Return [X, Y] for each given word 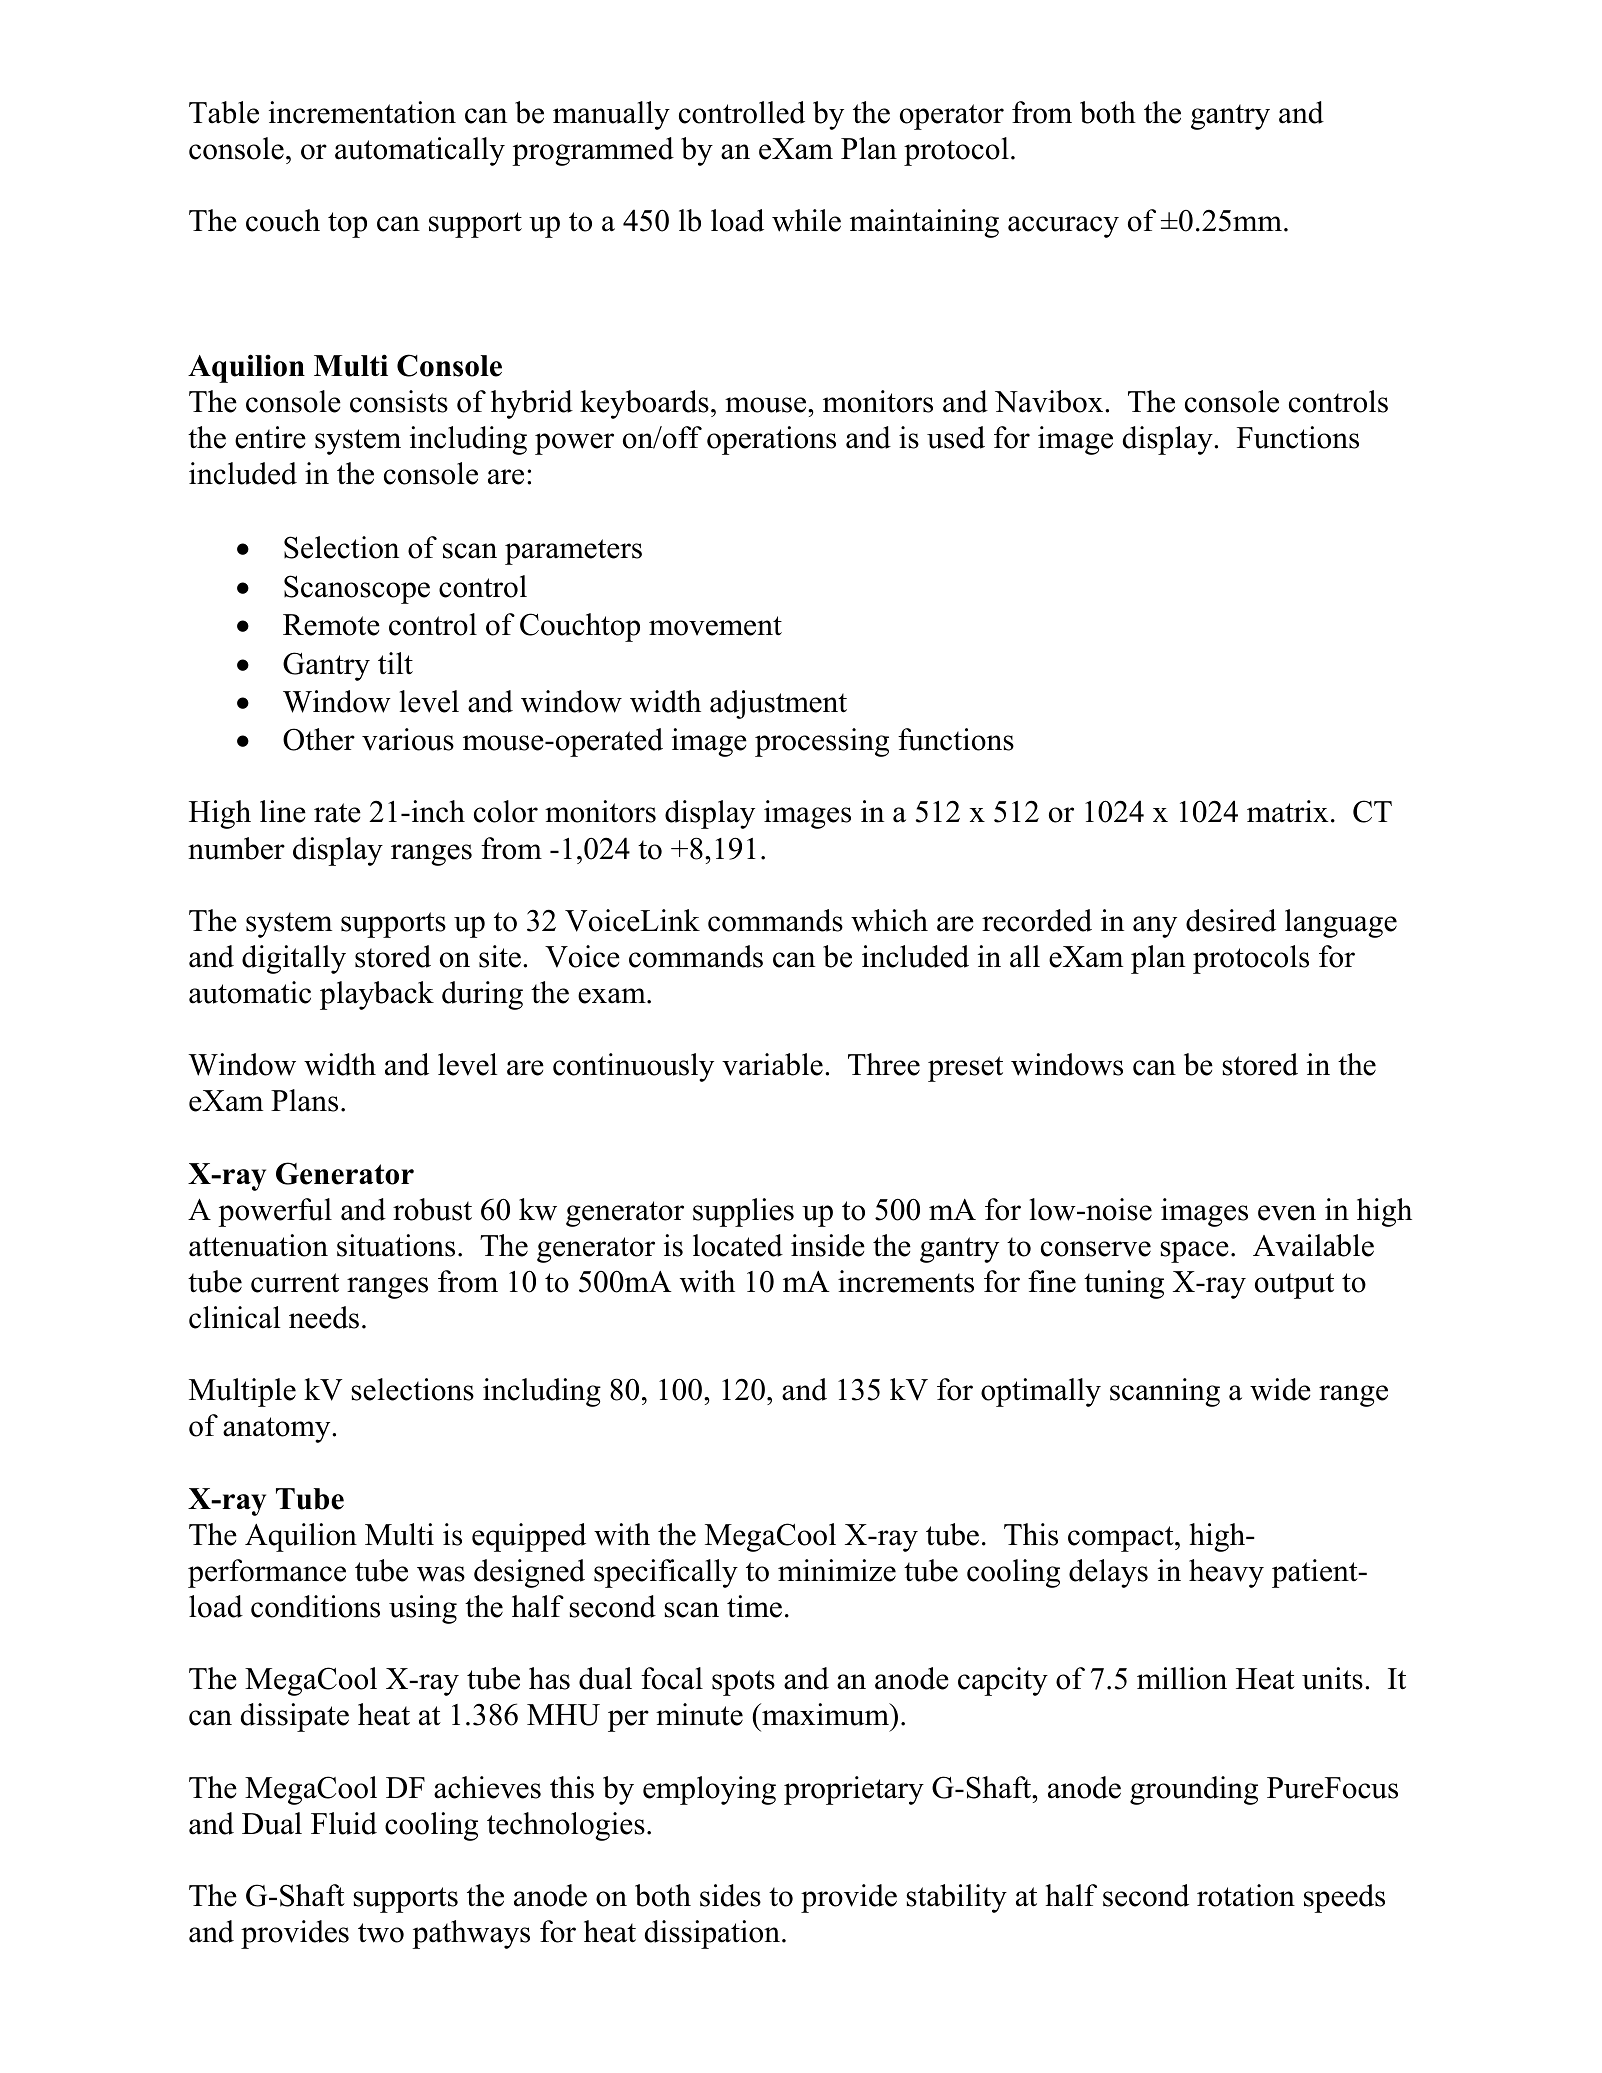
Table [224, 112]
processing [822, 742]
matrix [1287, 811]
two [381, 1933]
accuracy [1063, 227]
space [1194, 1252]
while [806, 220]
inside [828, 1245]
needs [324, 1317]
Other [319, 739]
